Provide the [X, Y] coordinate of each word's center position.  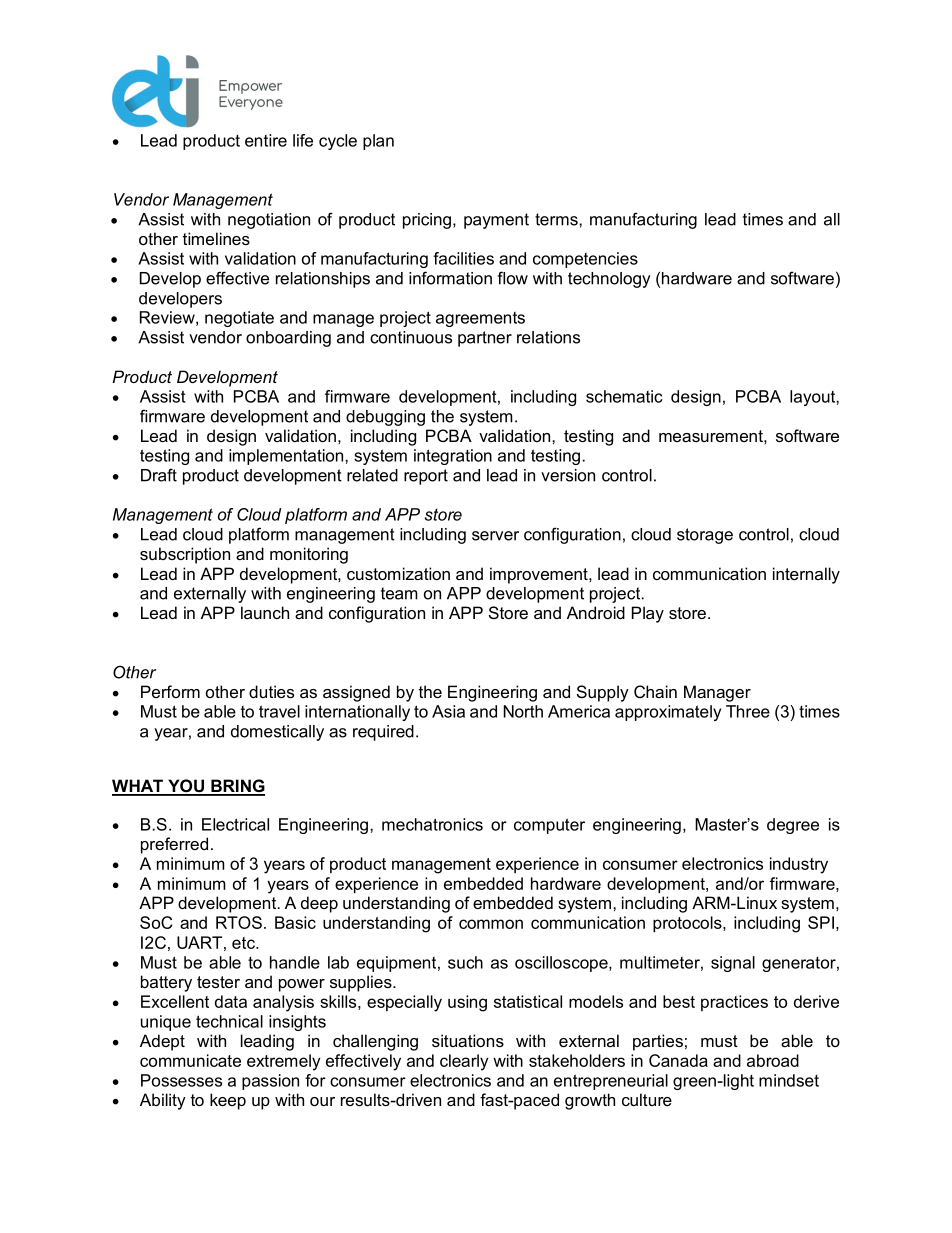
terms [557, 219]
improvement [540, 575]
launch [265, 612]
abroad [773, 1060]
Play [648, 614]
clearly [464, 1062]
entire [266, 140]
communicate [190, 1060]
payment [496, 221]
